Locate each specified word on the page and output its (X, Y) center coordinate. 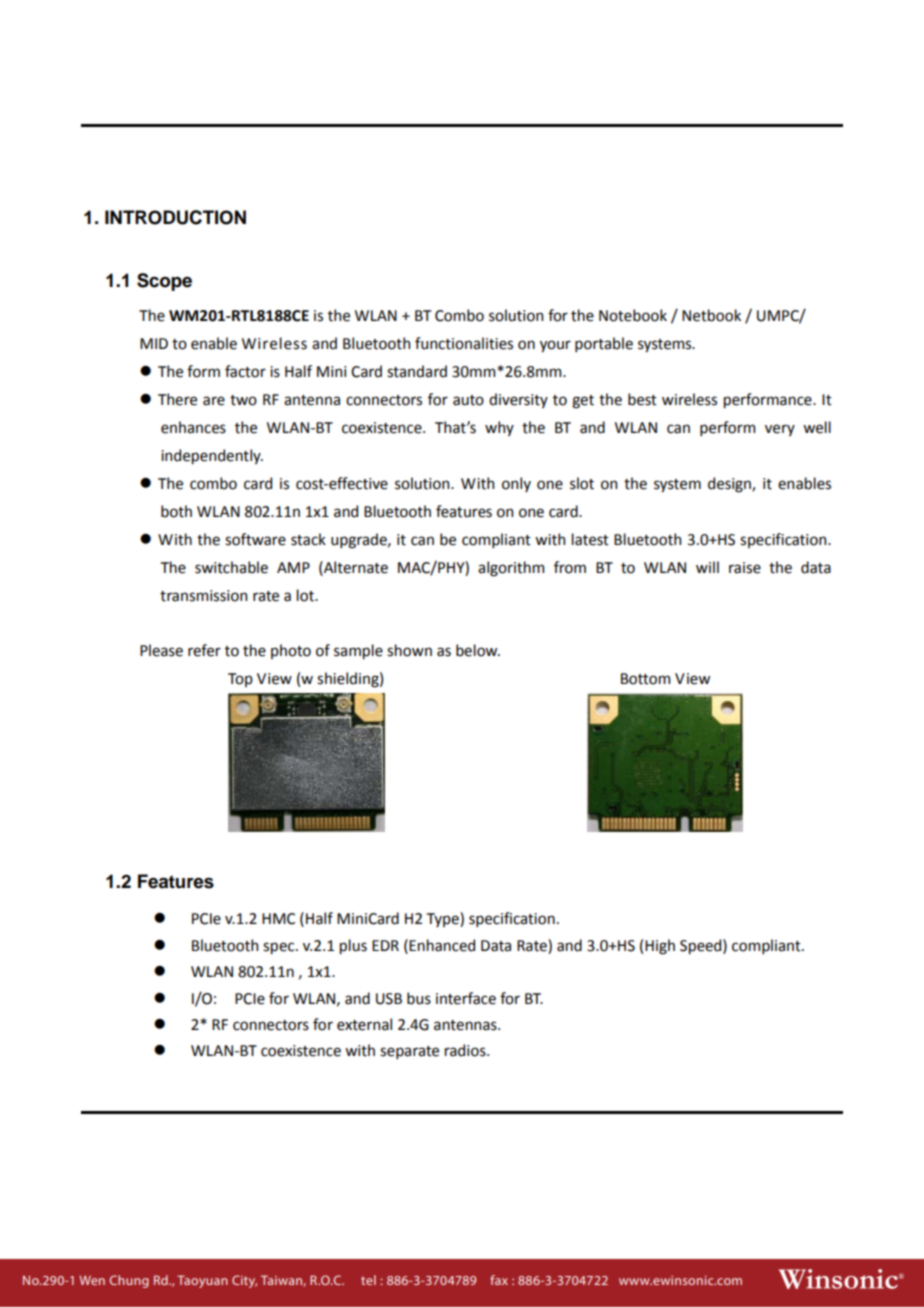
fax (499, 1280)
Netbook (711, 315)
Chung (129, 1281)
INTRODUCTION (175, 217)
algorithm (511, 569)
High (660, 947)
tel (368, 1280)
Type (444, 919)
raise (745, 568)
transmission (203, 596)
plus (353, 946)
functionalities (464, 343)
